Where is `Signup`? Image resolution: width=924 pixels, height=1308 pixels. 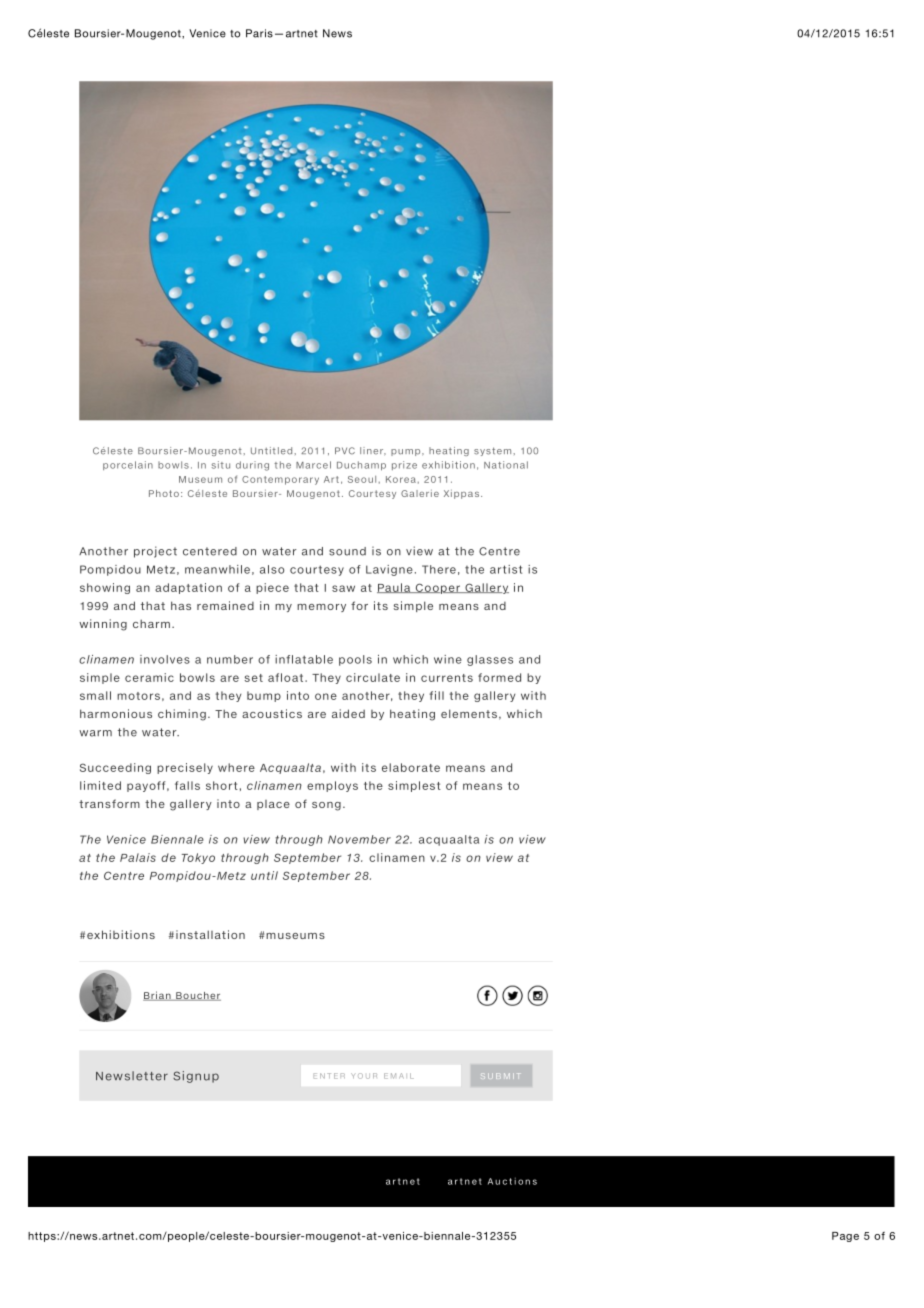 Signup is located at coordinates (196, 1077).
